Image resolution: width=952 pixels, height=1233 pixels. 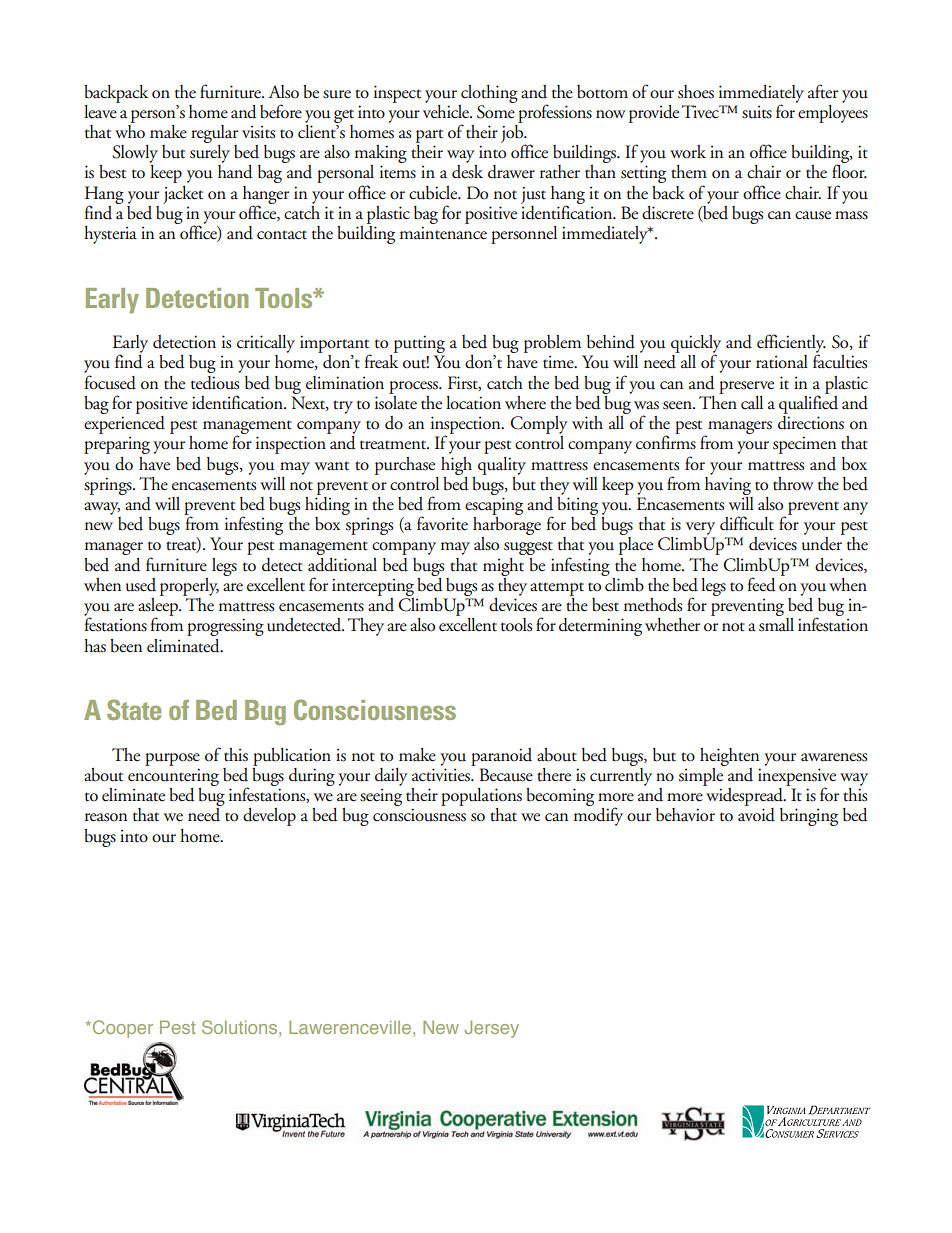 I want to click on heighten, so click(x=729, y=757).
